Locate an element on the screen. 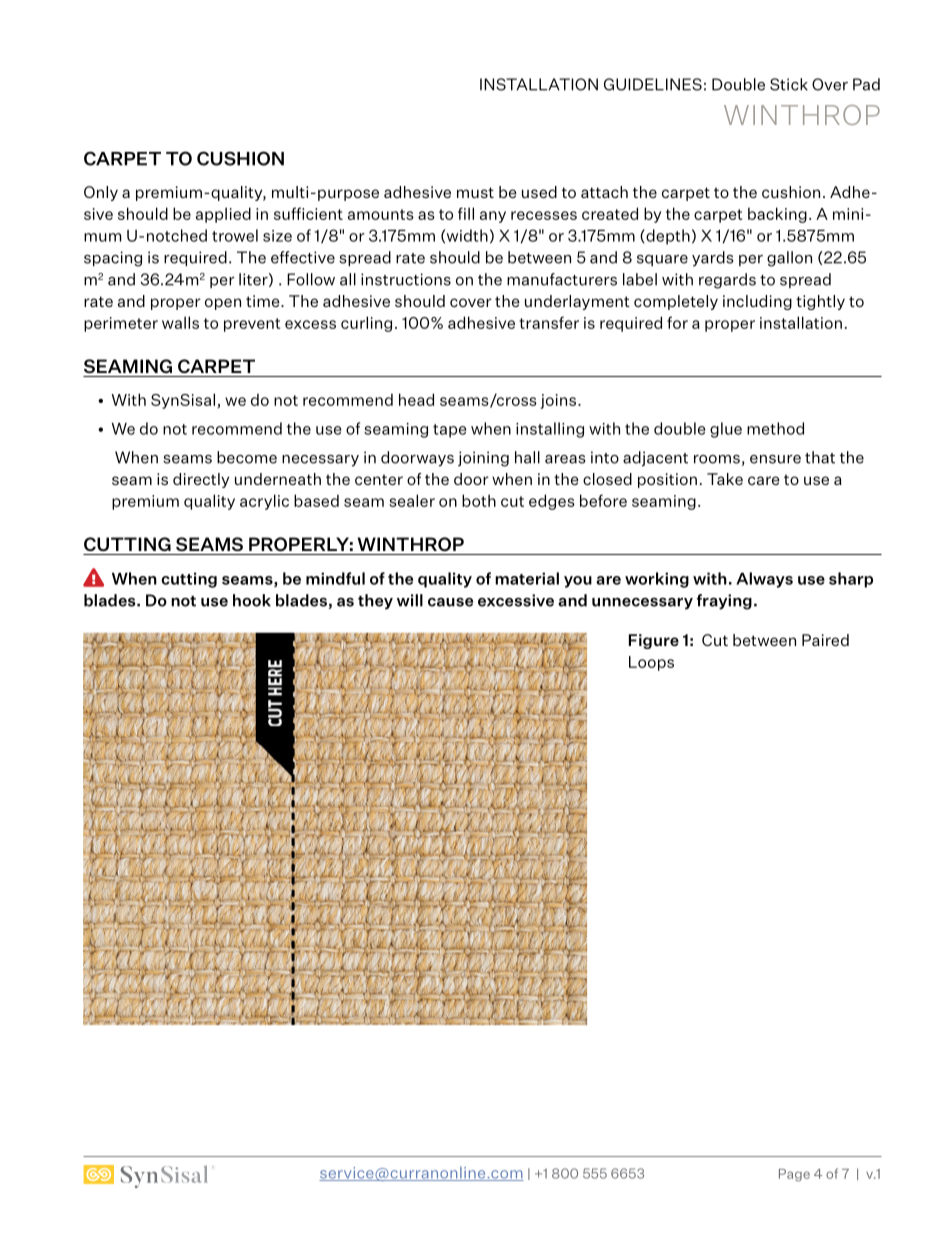  hook is located at coordinates (252, 600).
